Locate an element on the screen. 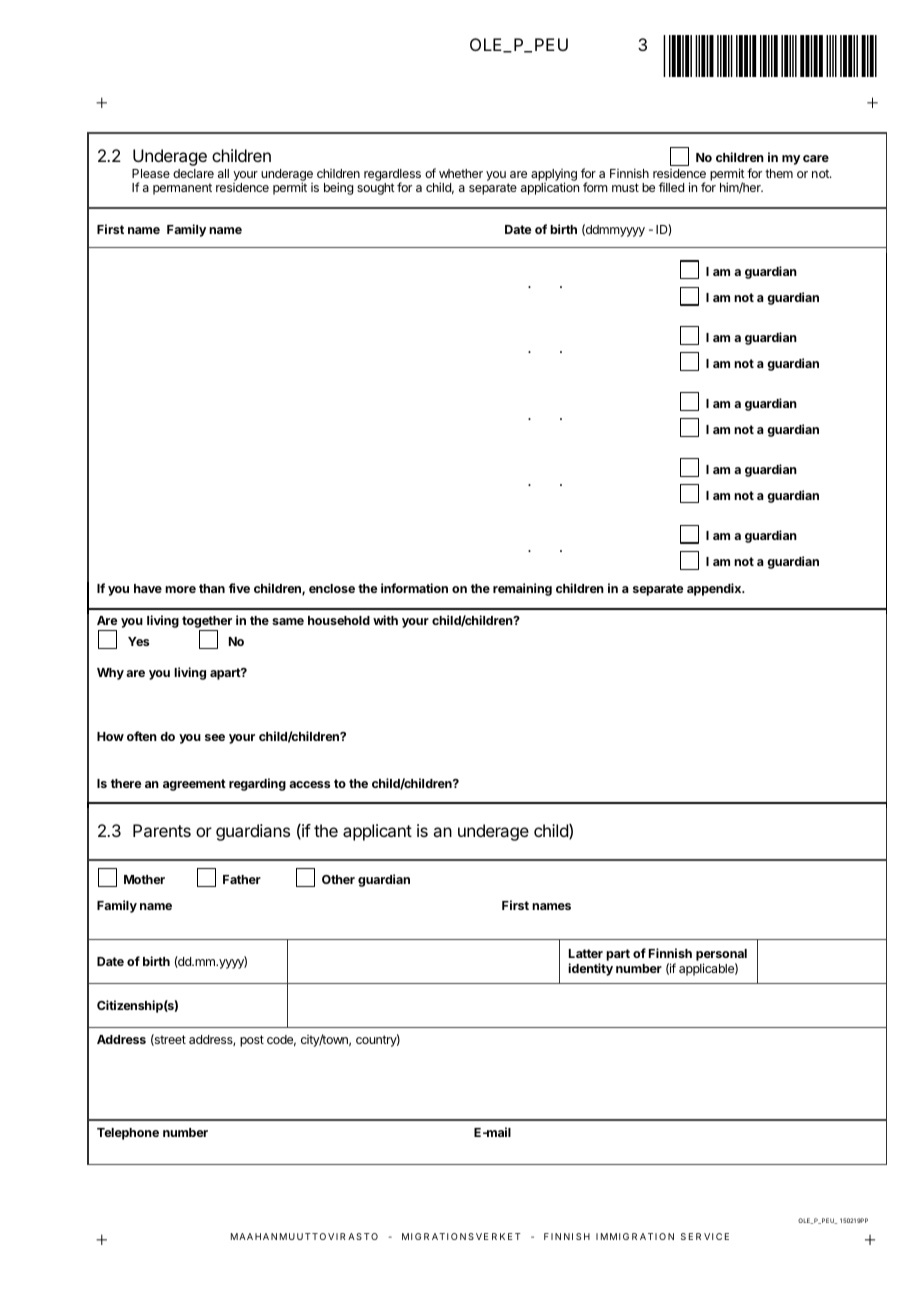 This screenshot has height=1308, width=924. personal is located at coordinates (721, 956).
